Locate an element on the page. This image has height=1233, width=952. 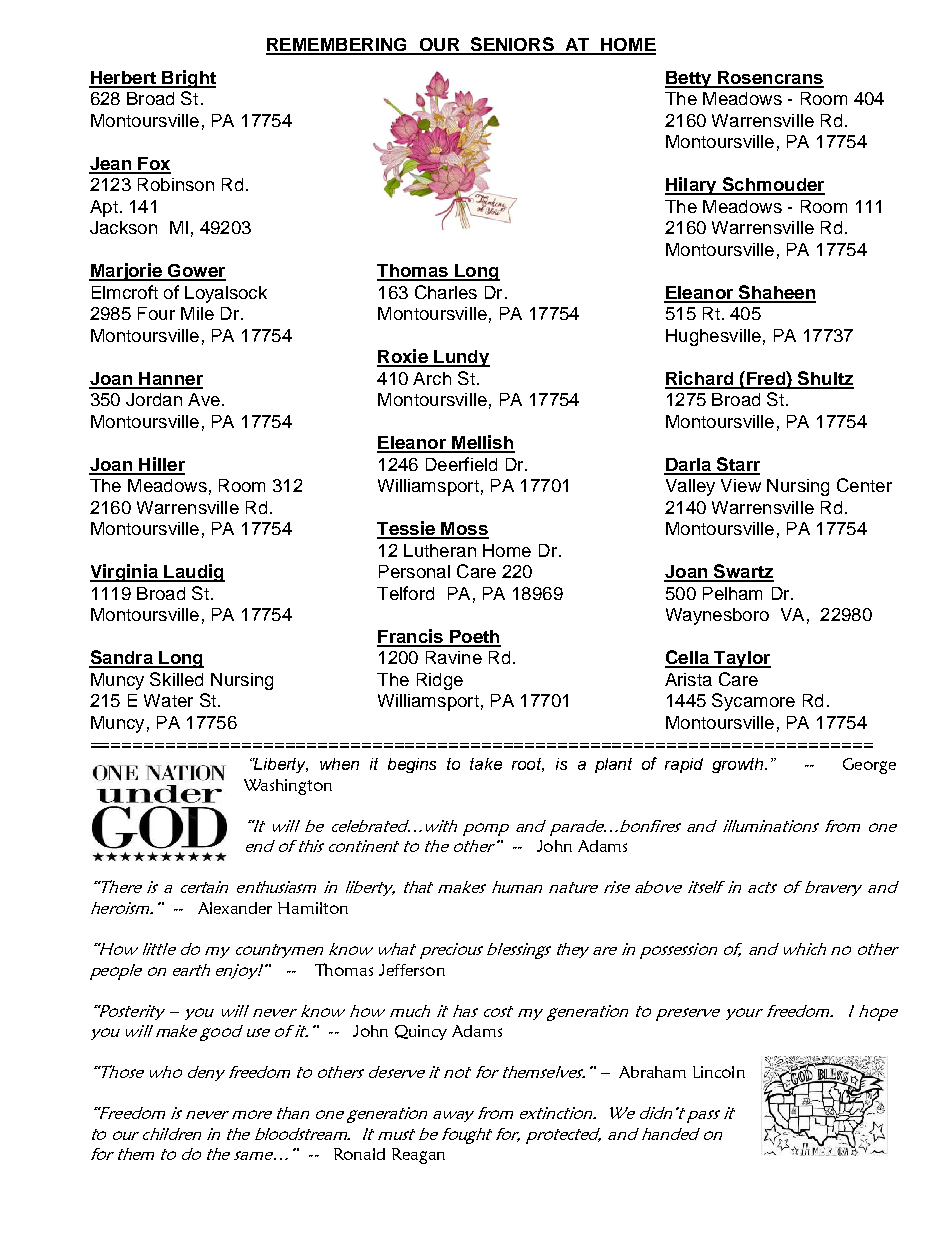
Ronald is located at coordinates (359, 1154).
